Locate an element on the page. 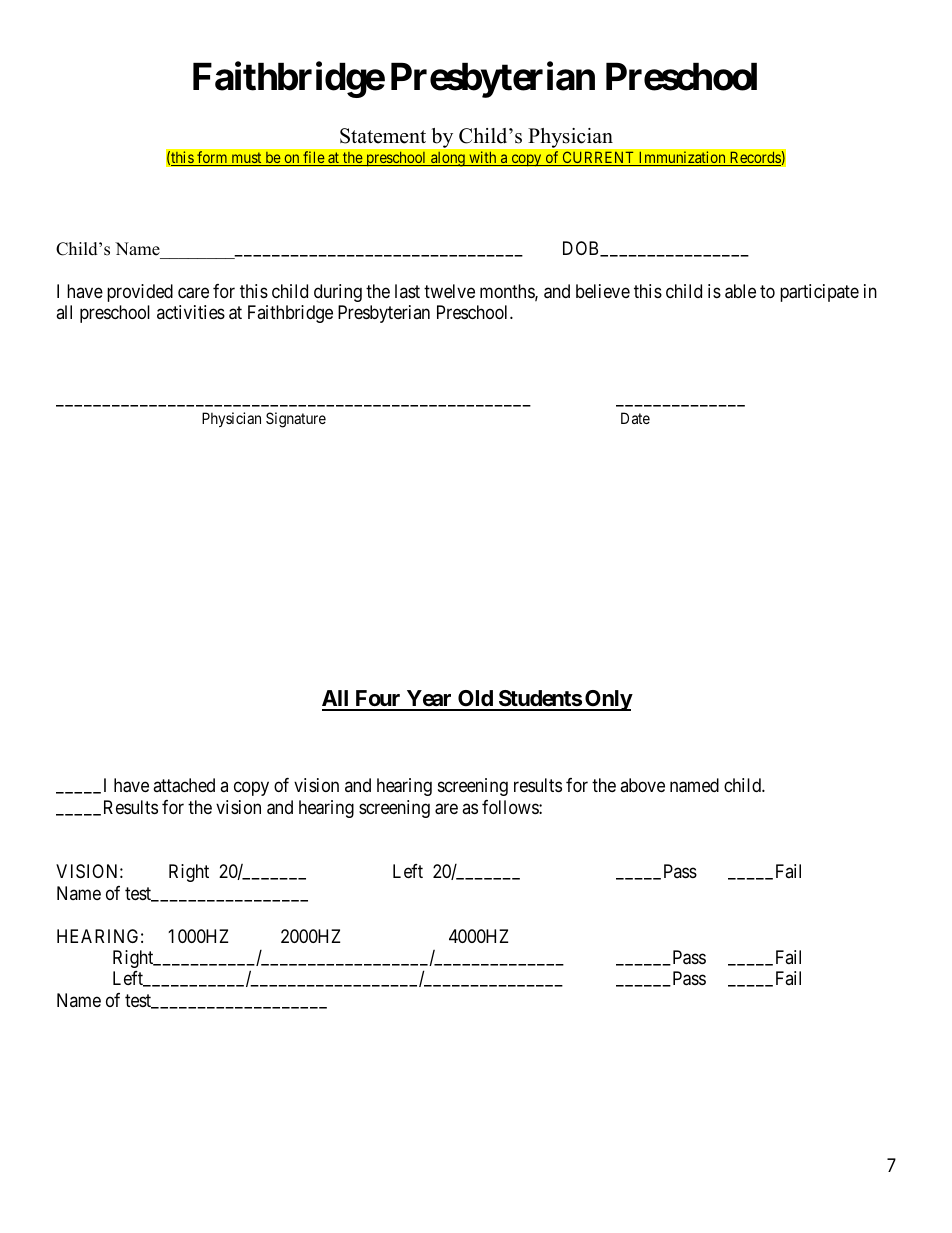  twelve is located at coordinates (449, 291).
